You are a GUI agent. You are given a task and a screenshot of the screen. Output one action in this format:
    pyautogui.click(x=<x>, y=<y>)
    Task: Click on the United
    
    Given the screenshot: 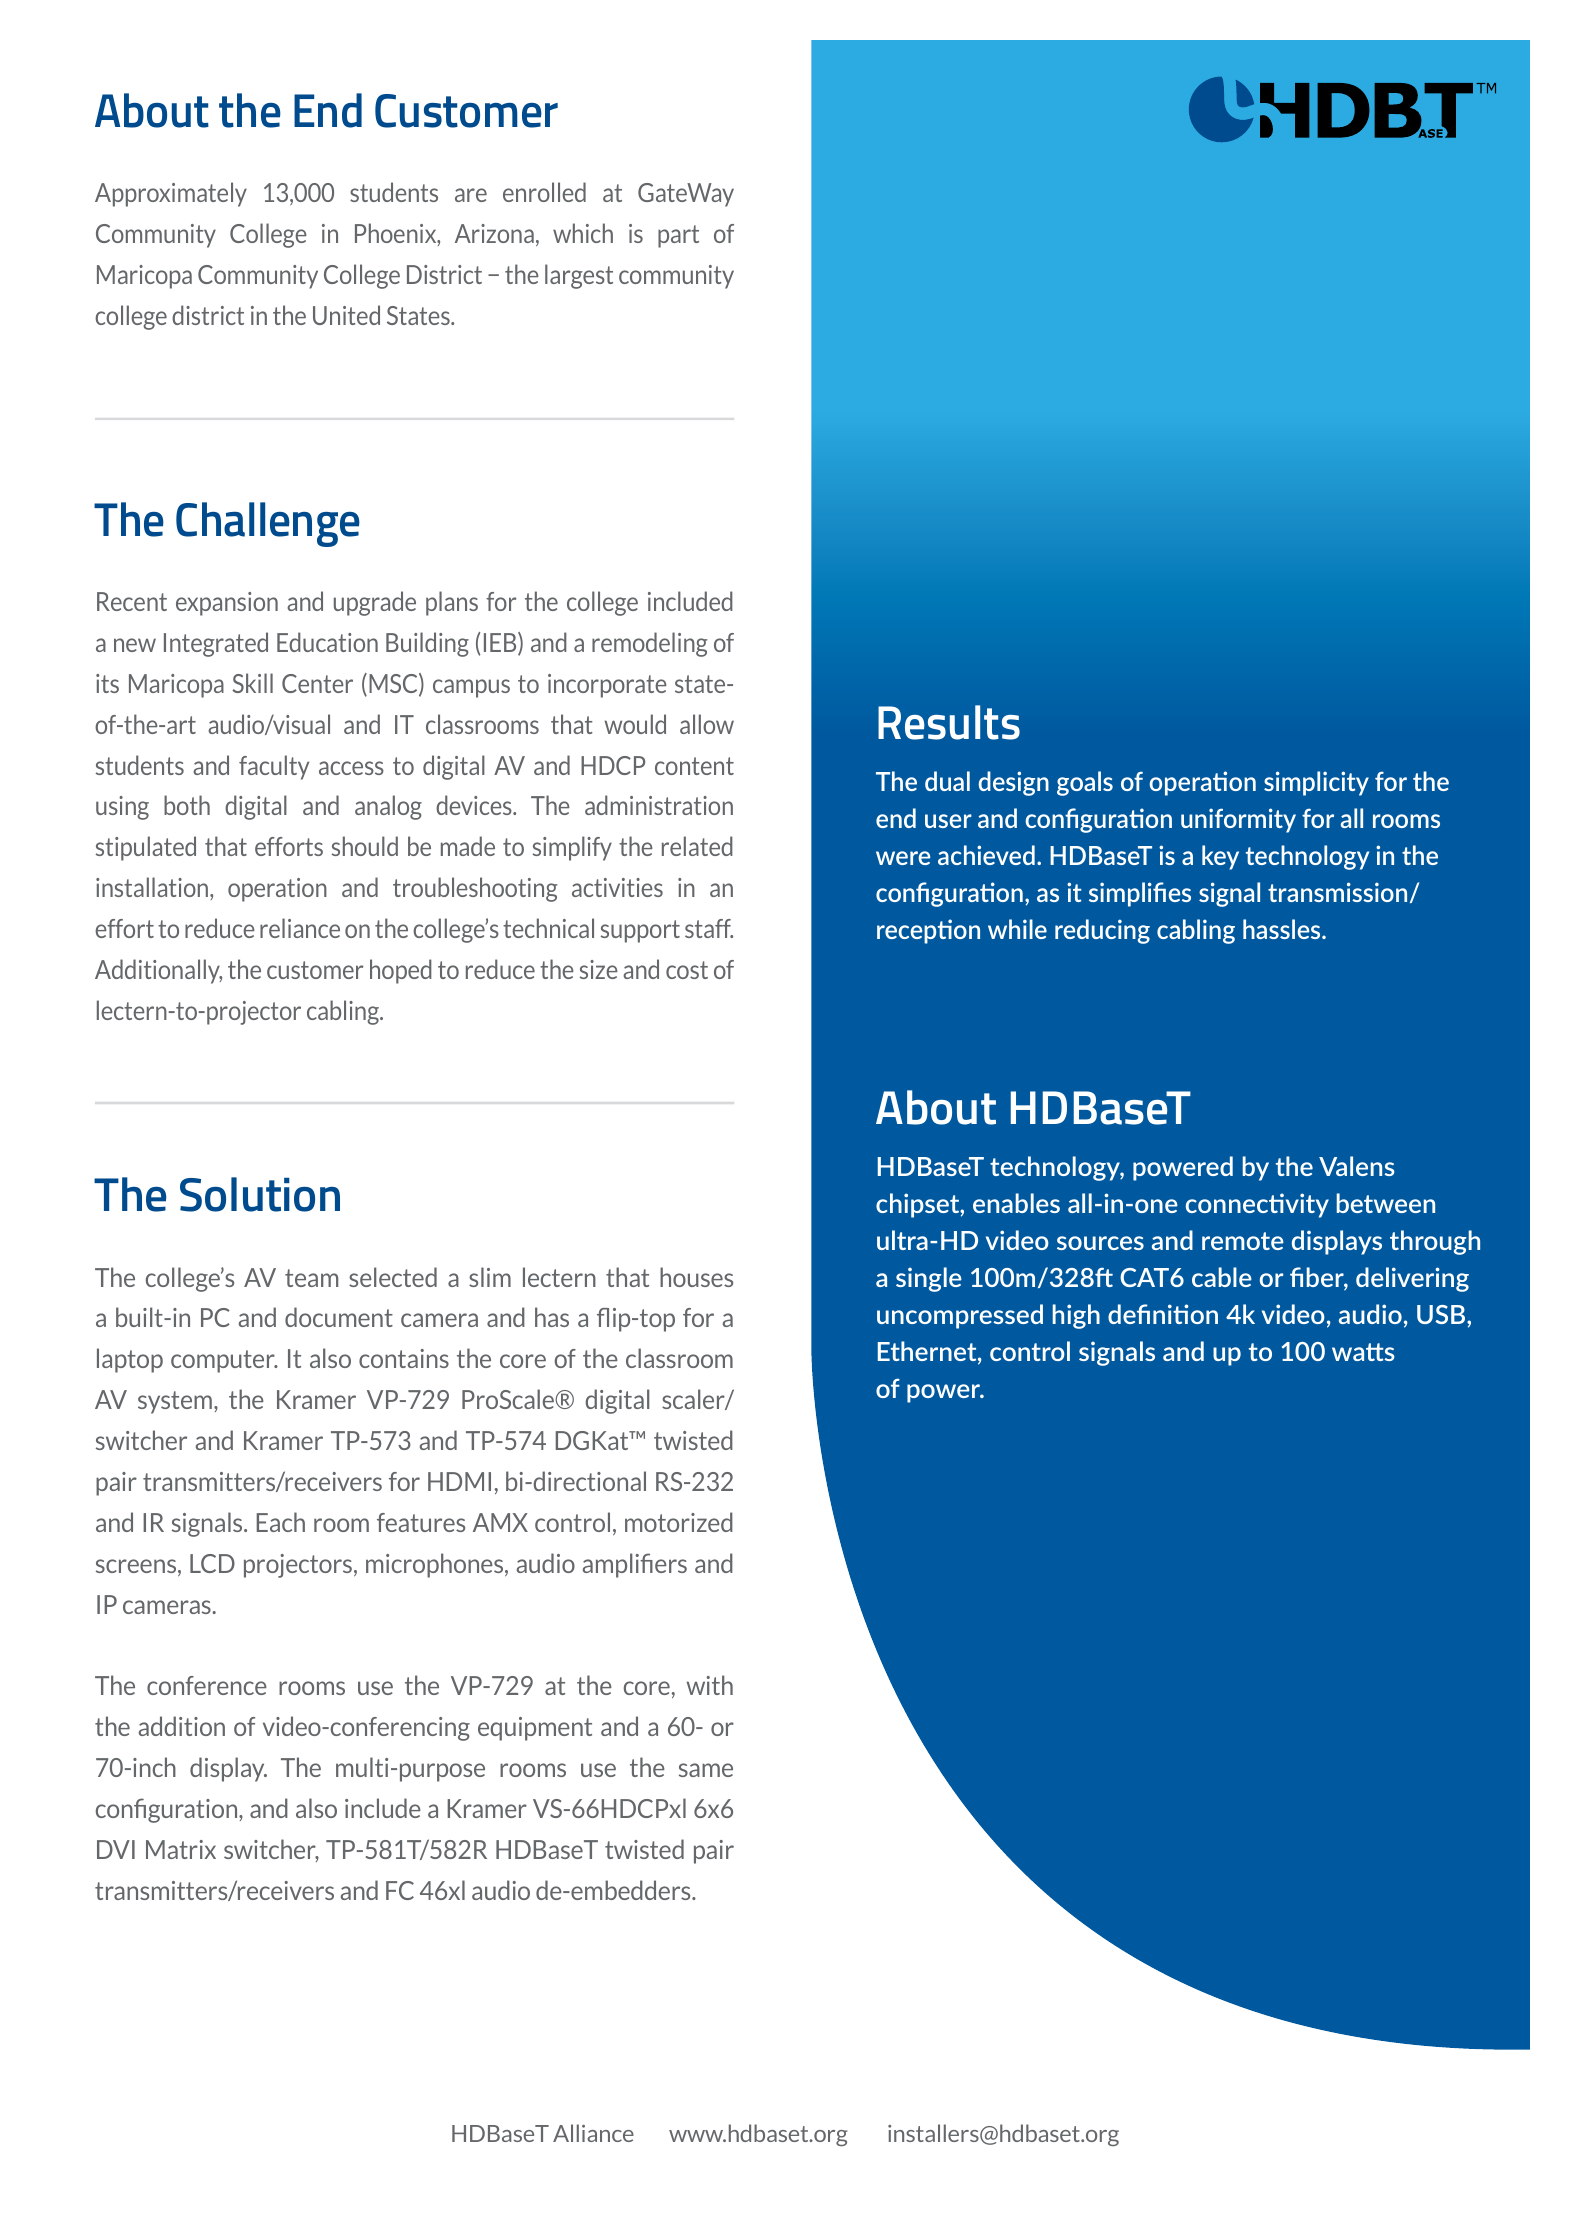 What is the action you would take?
    pyautogui.click(x=346, y=315)
